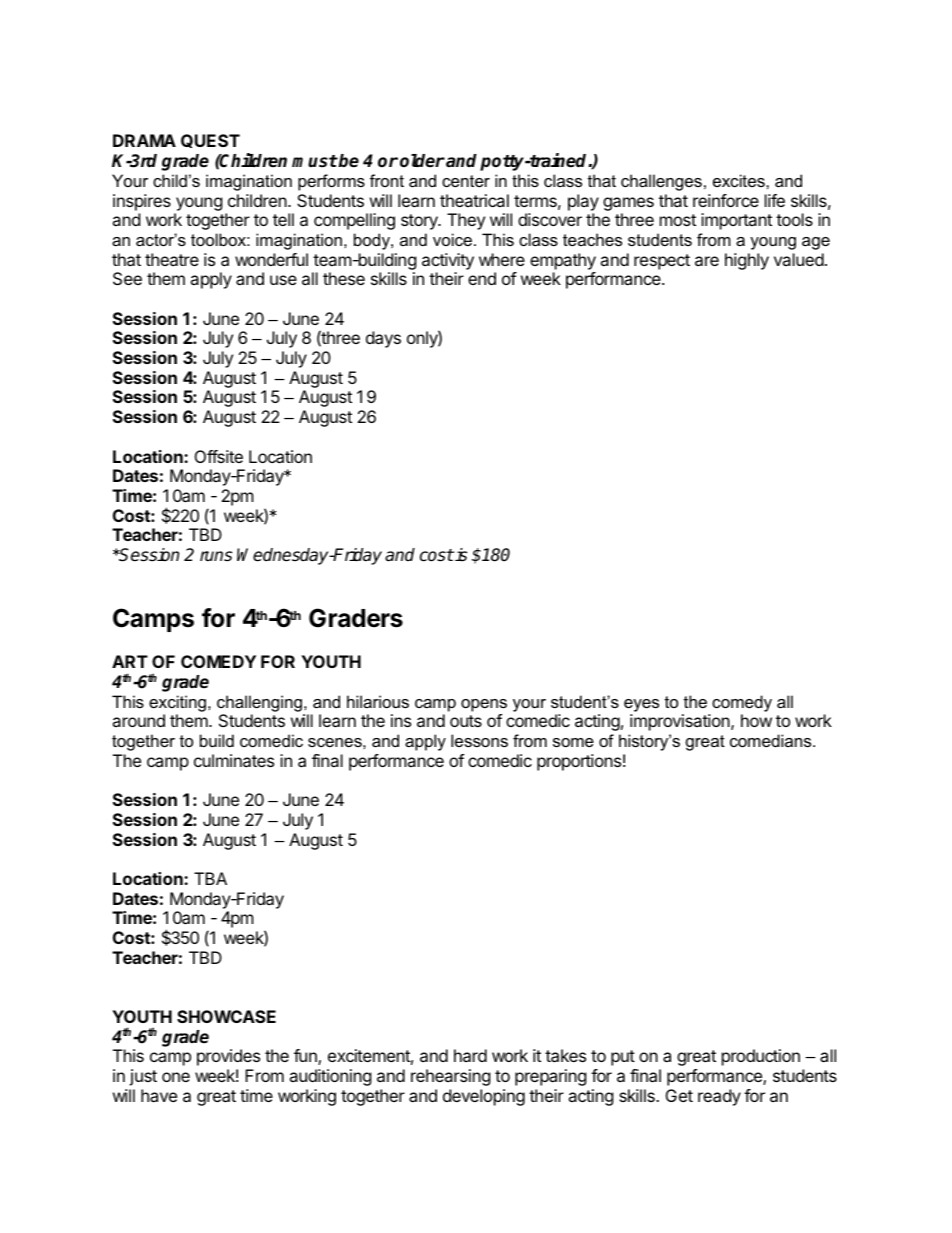 The image size is (952, 1233). What do you see at coordinates (740, 180) in the document?
I see `excites` at bounding box center [740, 180].
